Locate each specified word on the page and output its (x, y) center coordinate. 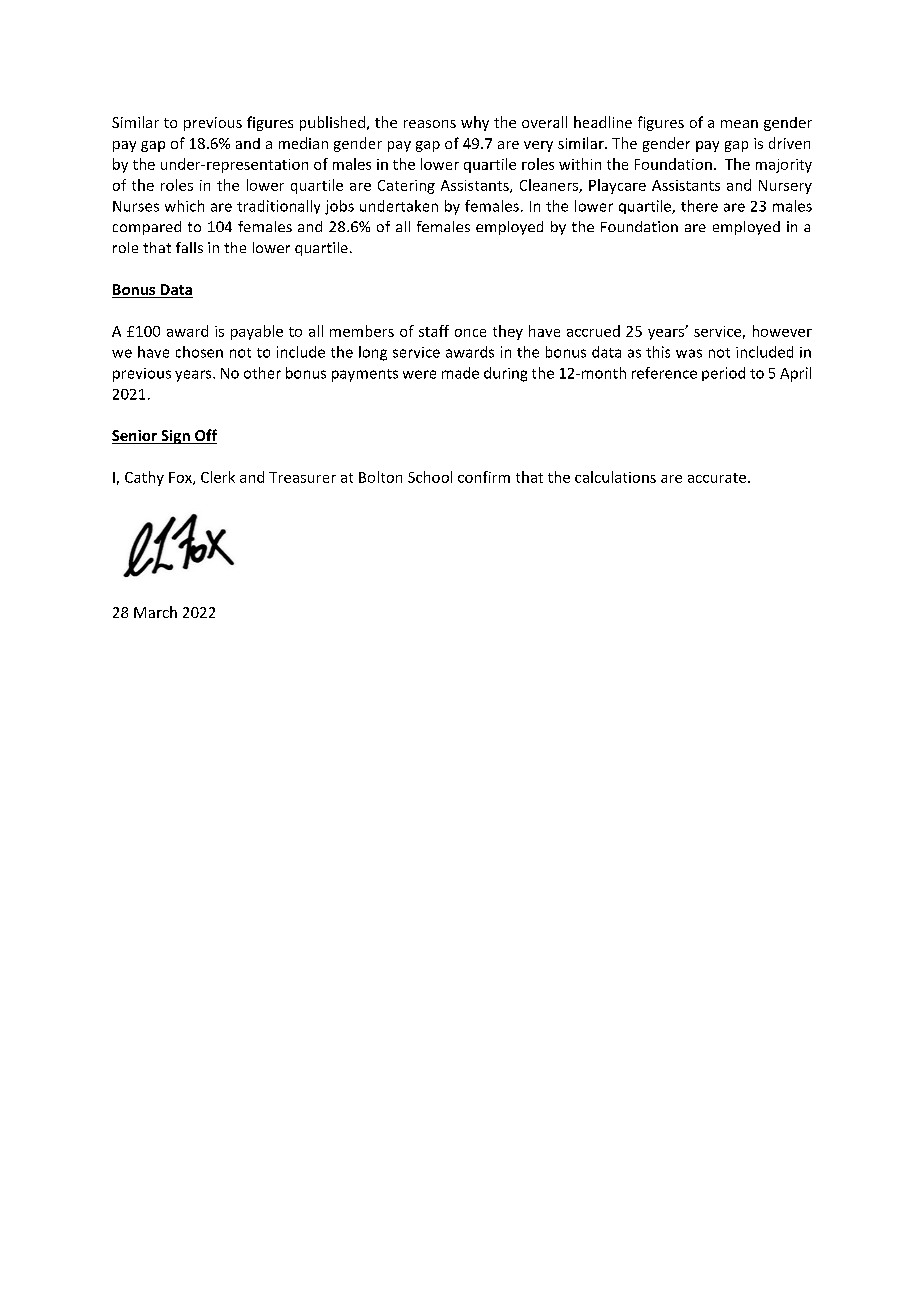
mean (739, 124)
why (475, 123)
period (723, 374)
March (155, 612)
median (303, 143)
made (460, 373)
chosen (199, 352)
